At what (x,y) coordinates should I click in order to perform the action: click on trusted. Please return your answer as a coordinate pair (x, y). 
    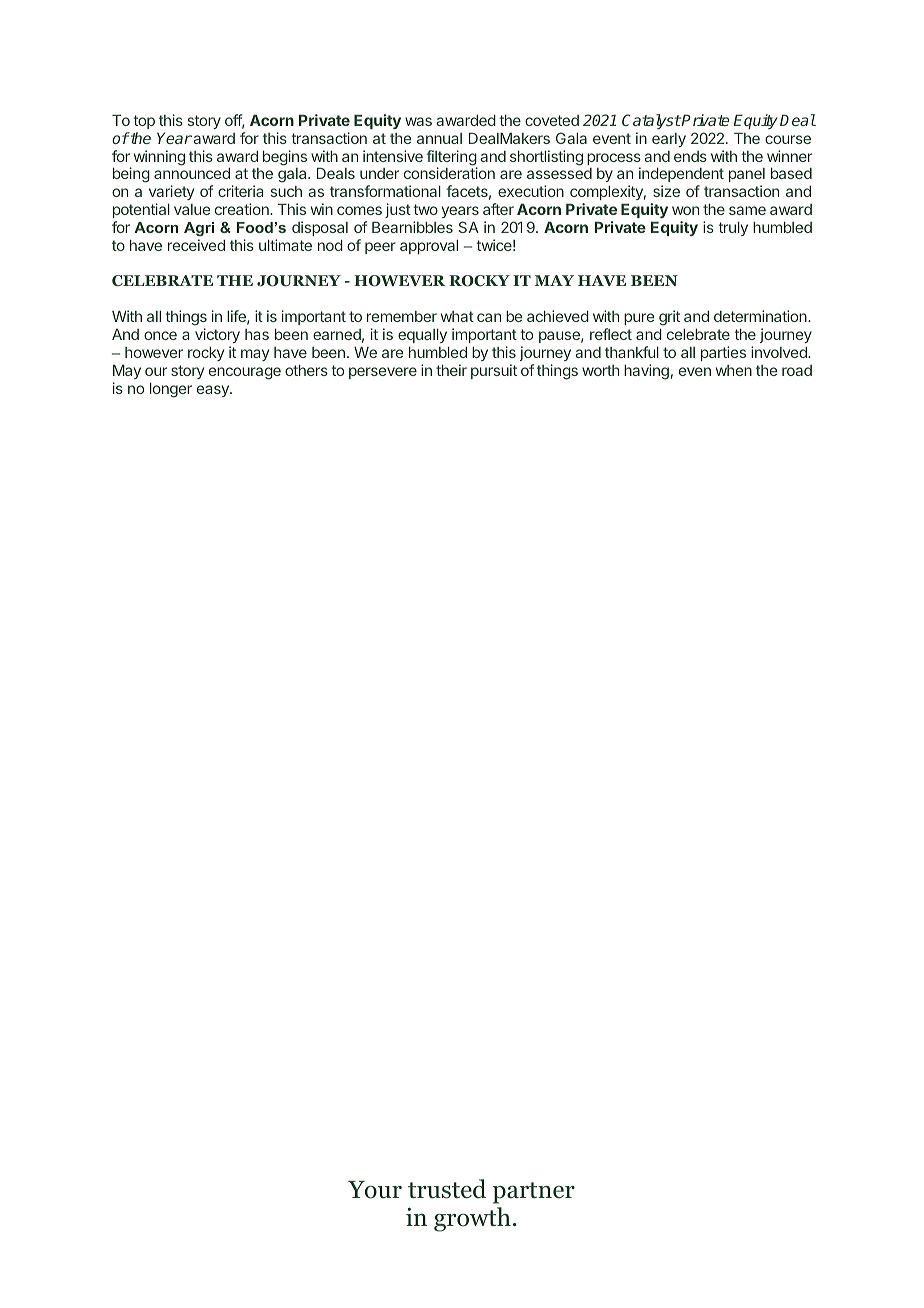
    Looking at the image, I should click on (447, 1189).
